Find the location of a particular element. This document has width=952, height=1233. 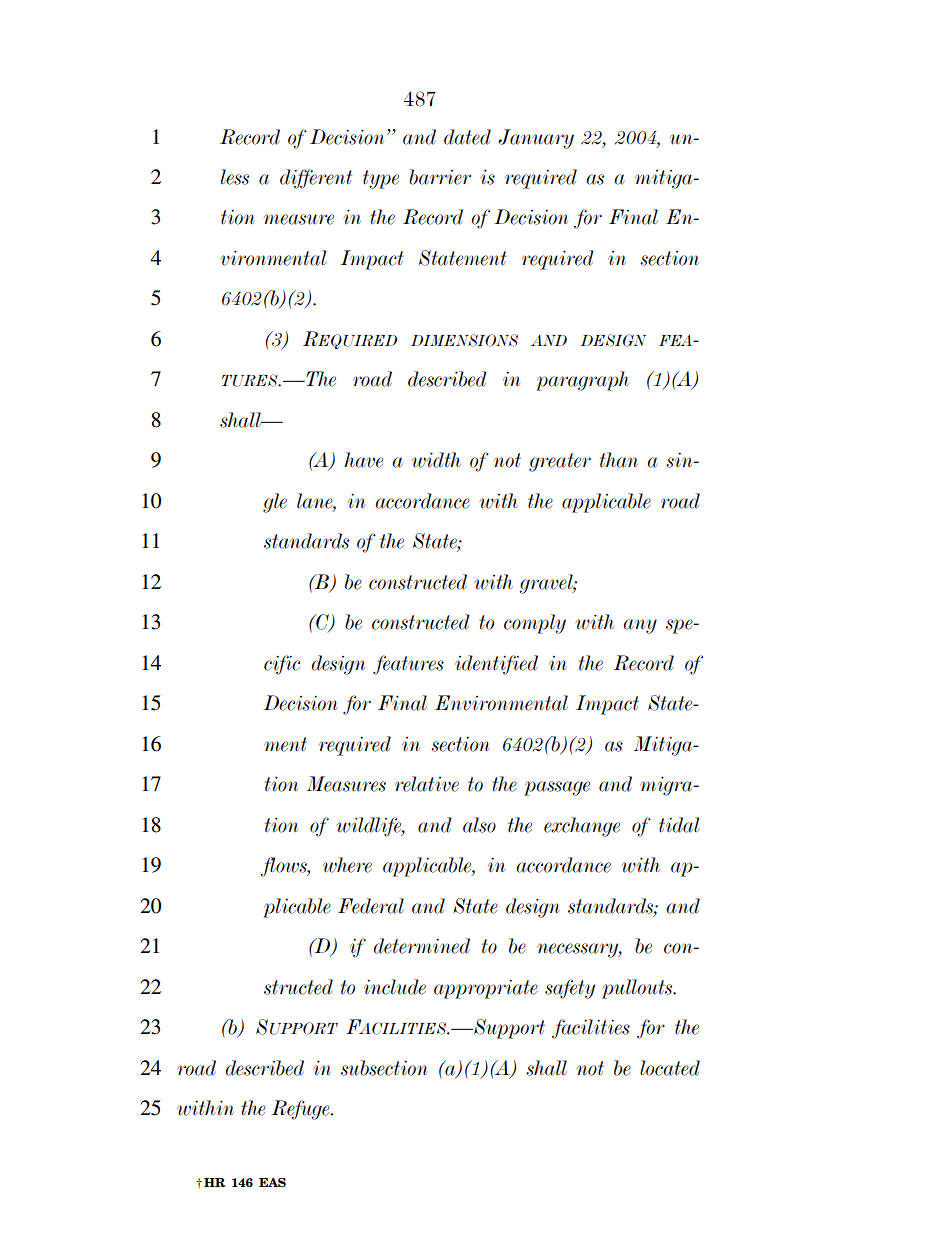

where is located at coordinates (347, 865).
